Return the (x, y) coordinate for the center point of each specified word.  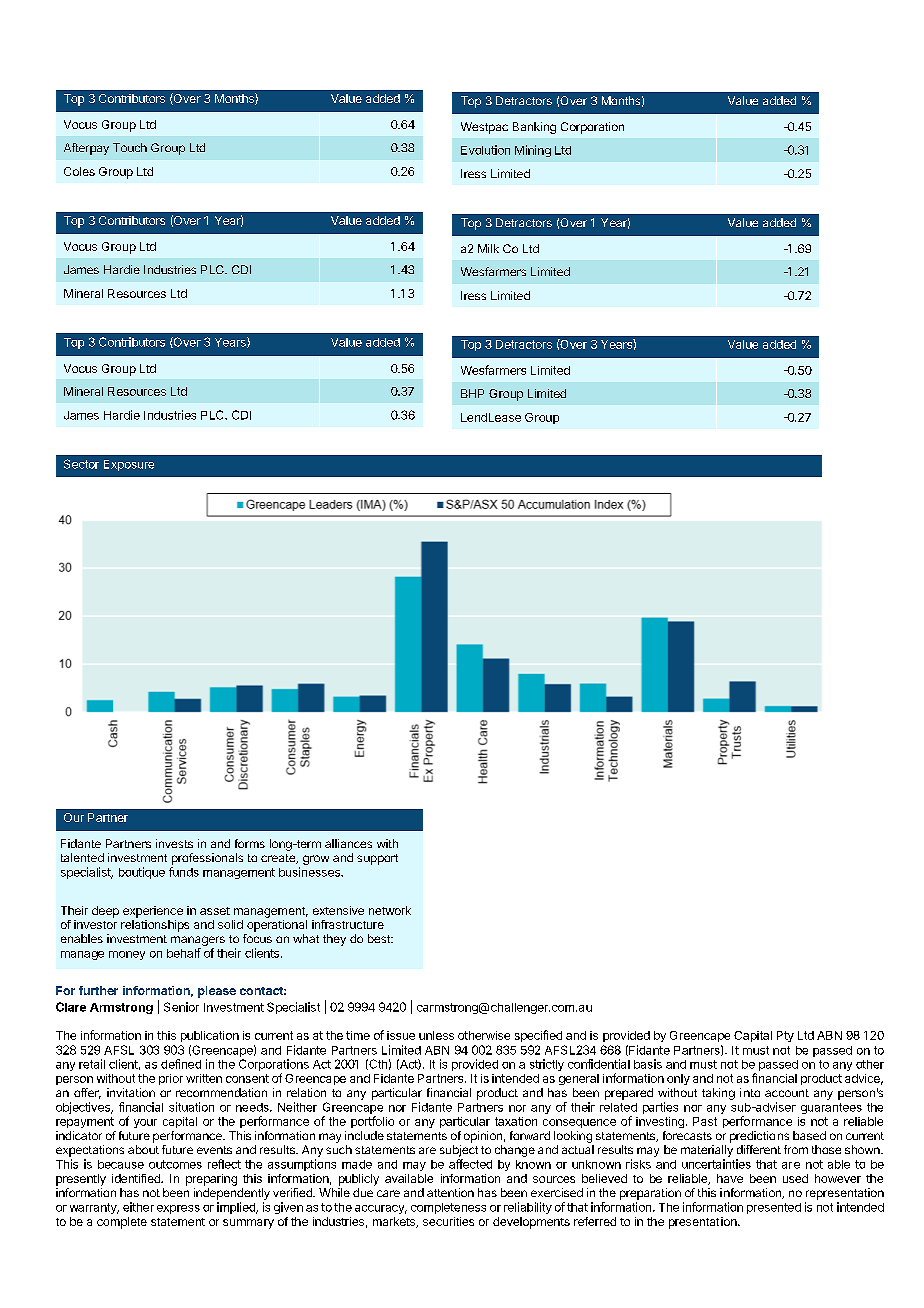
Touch (130, 147)
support (377, 859)
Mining (533, 151)
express (178, 1209)
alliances (348, 843)
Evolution (485, 150)
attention (450, 1192)
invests (174, 843)
